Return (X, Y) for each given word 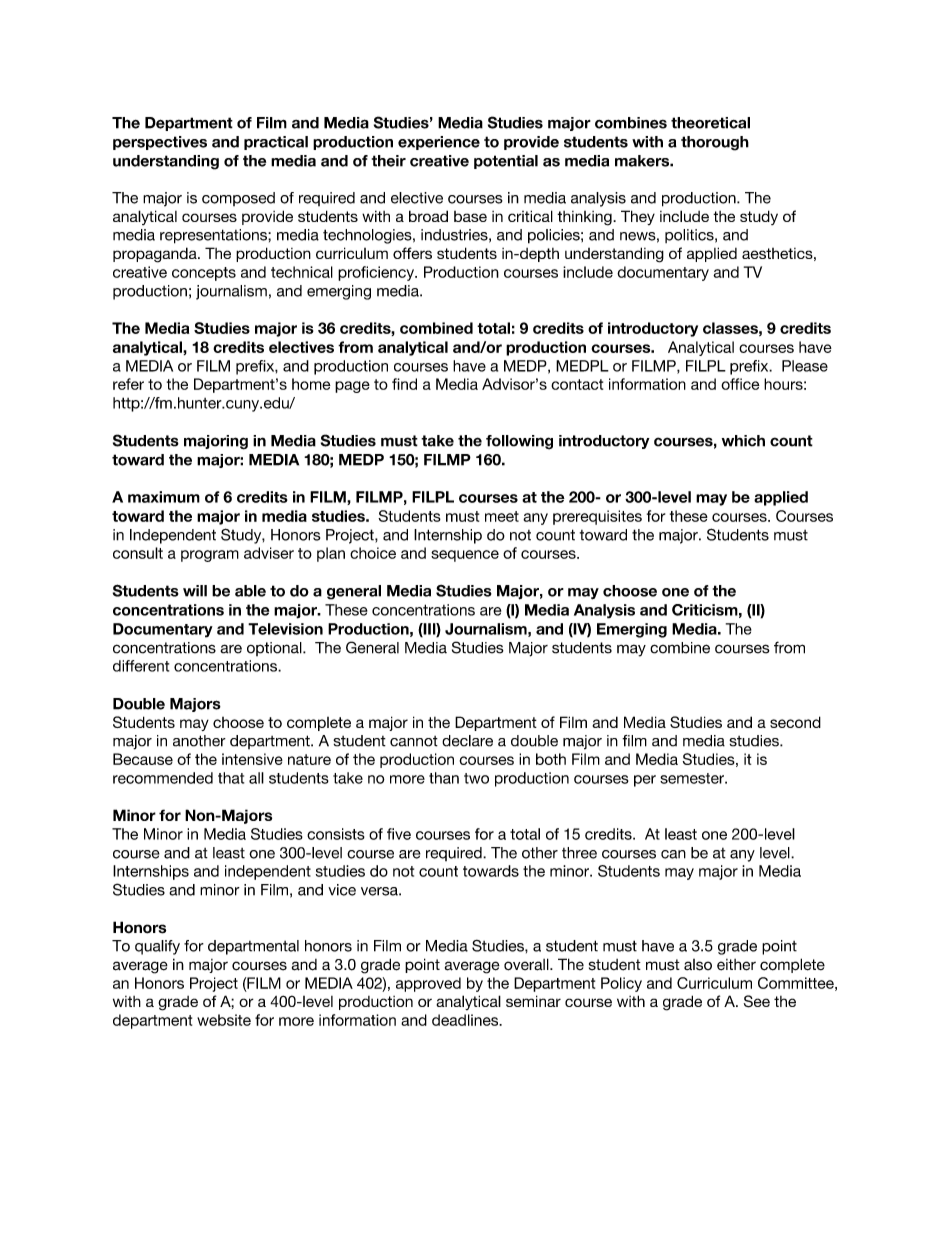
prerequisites (597, 517)
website (224, 1020)
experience (439, 143)
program (210, 556)
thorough (715, 143)
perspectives (160, 143)
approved (428, 984)
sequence (465, 556)
